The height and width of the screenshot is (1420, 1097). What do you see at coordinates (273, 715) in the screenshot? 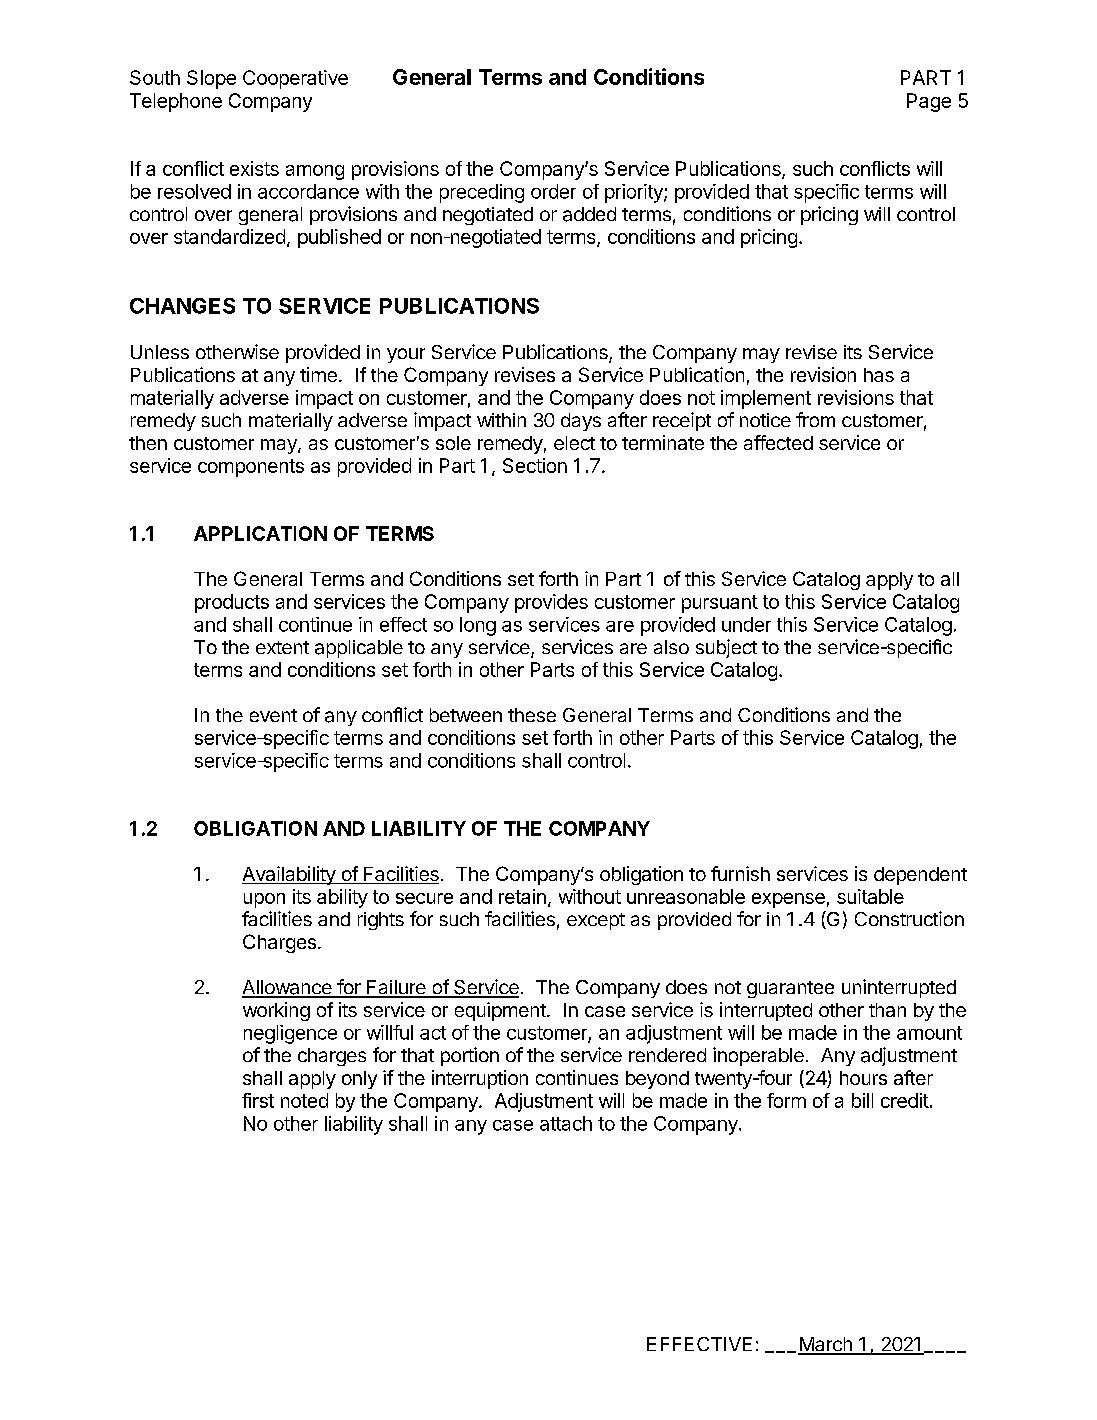
I see `event` at bounding box center [273, 715].
